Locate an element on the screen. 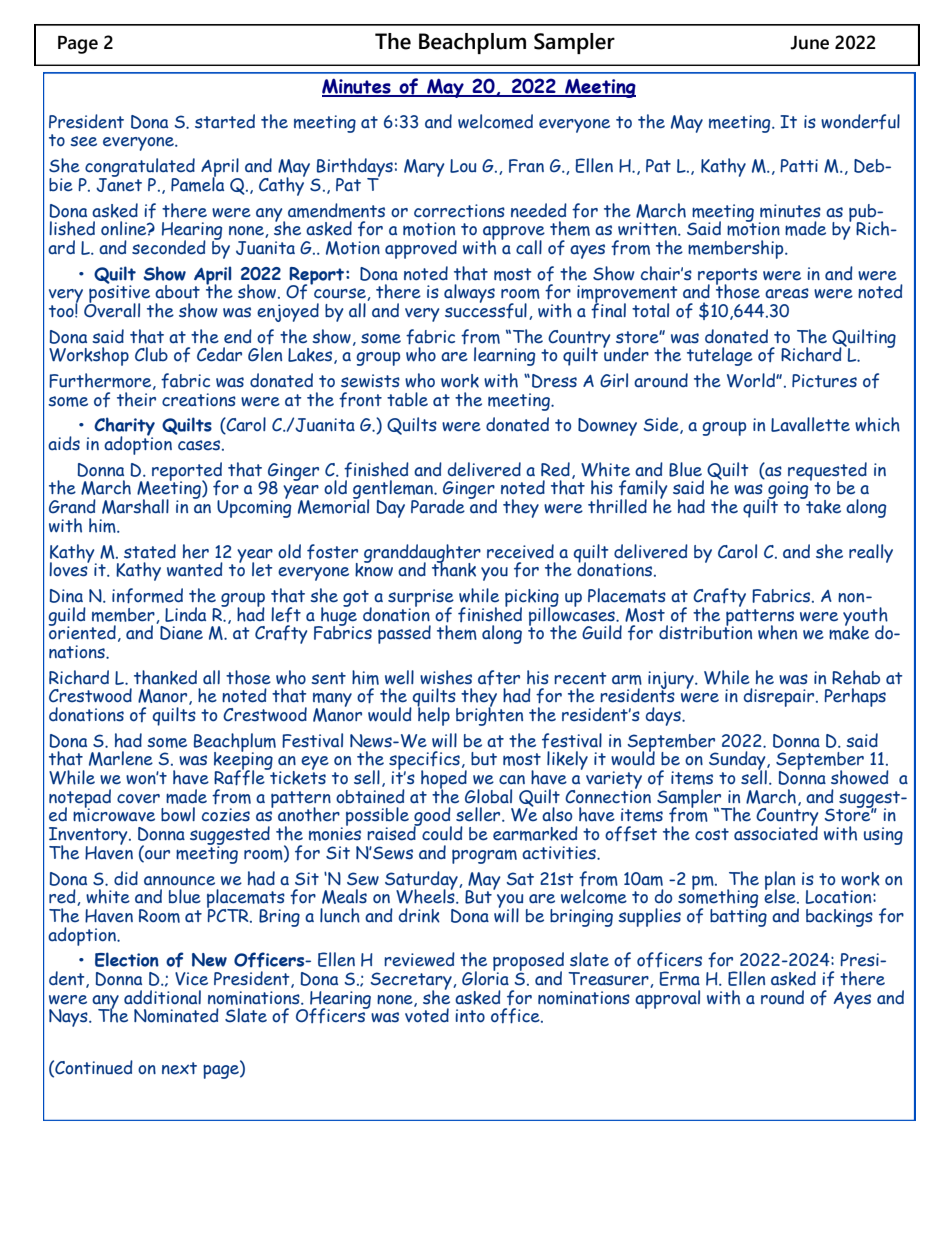 This screenshot has height=1233, width=952. stated is located at coordinates (150, 551).
